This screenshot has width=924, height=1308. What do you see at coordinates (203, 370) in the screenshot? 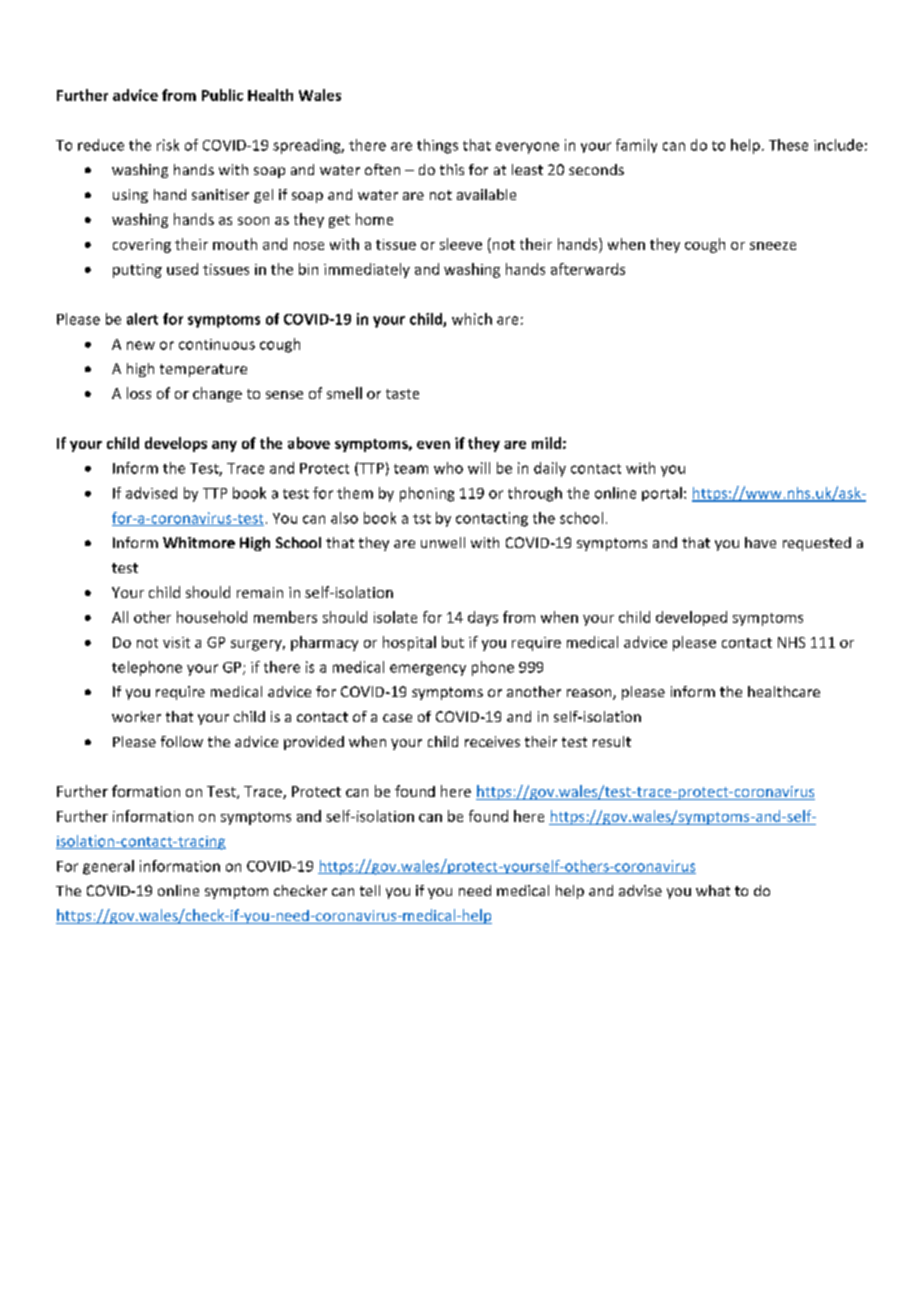
I see `temperature` at bounding box center [203, 370].
